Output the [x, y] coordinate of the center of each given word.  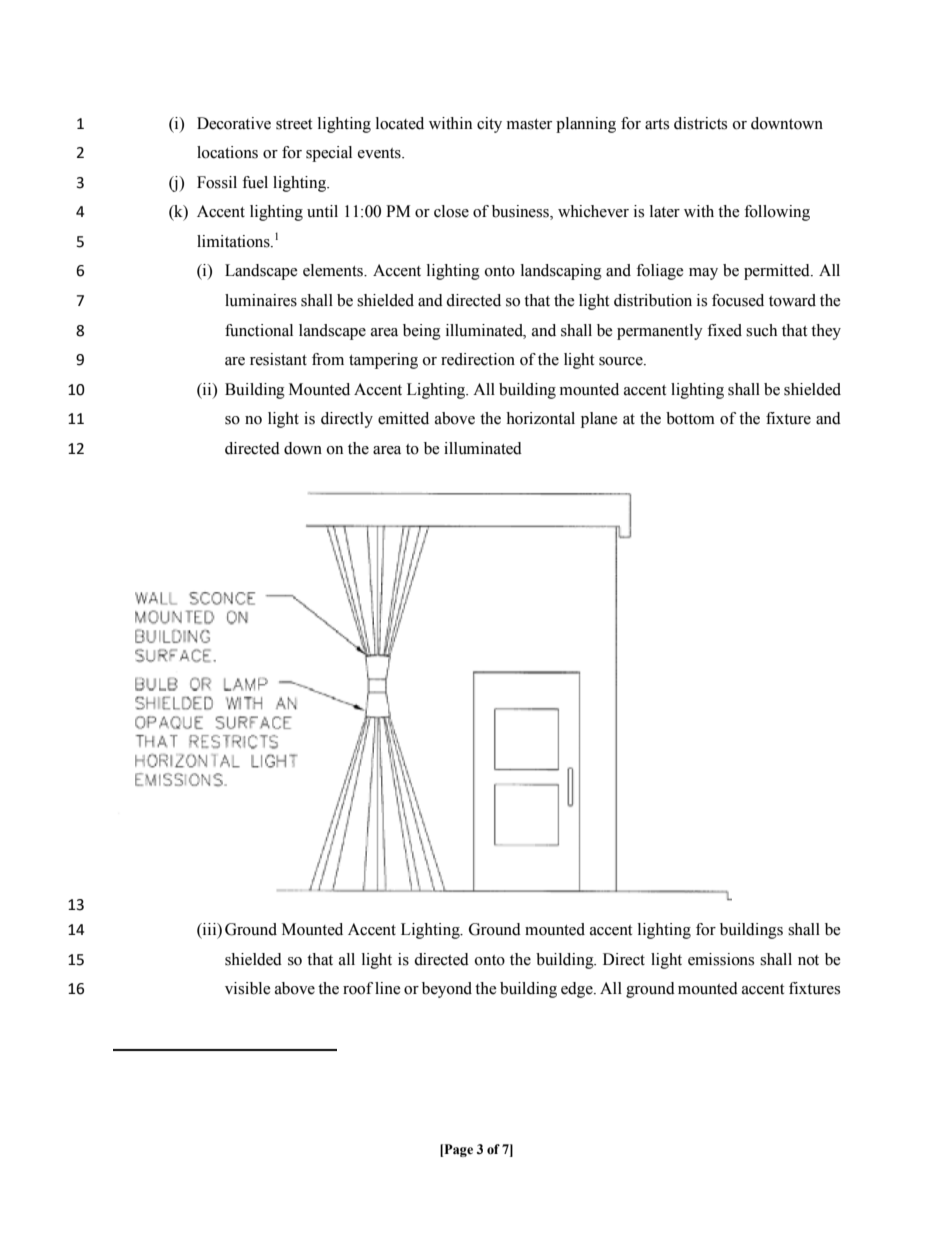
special [329, 154]
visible [248, 988]
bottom [690, 418]
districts [700, 123]
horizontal [540, 418]
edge [578, 990]
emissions [721, 959]
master [529, 124]
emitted [403, 418]
